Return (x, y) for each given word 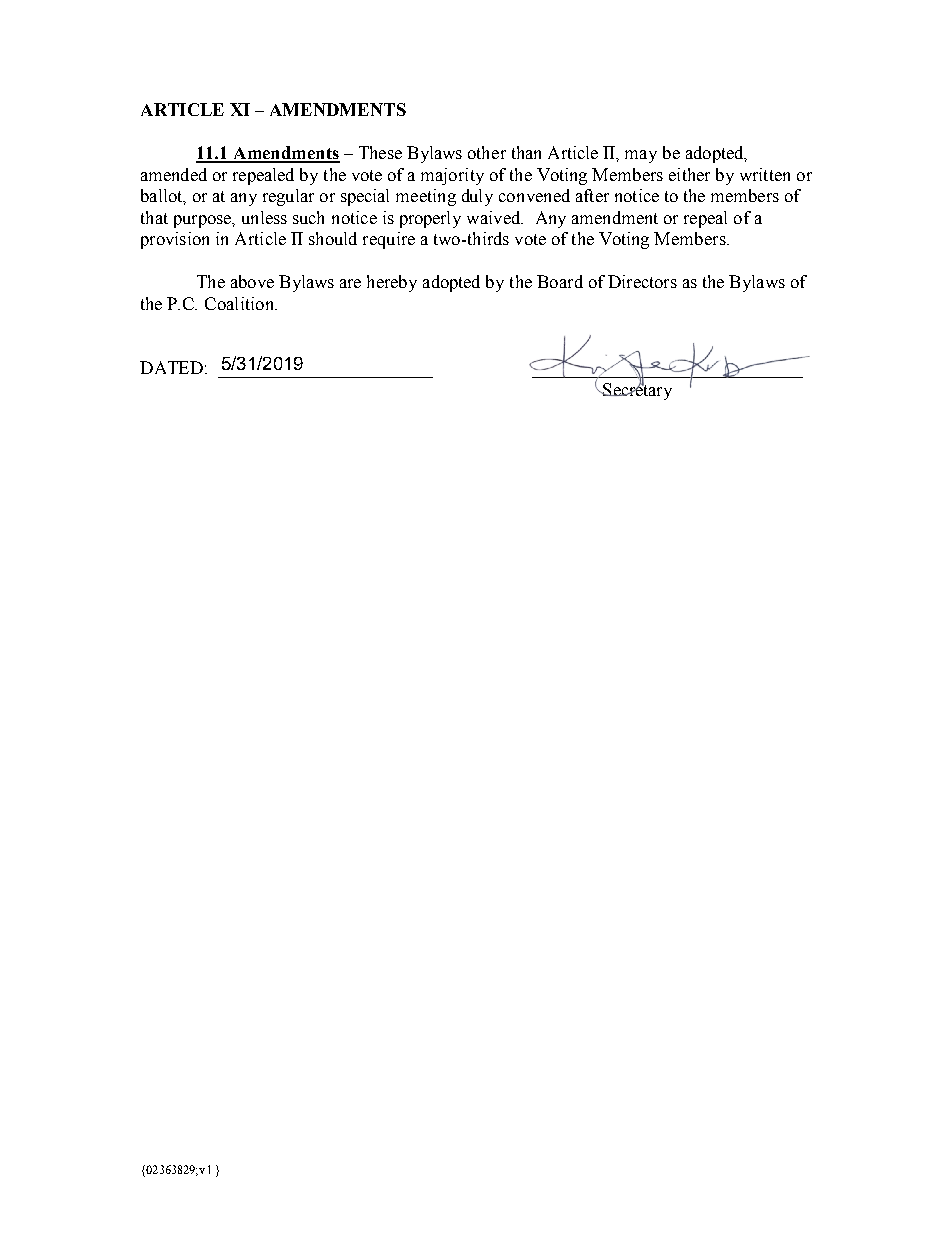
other (487, 152)
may (641, 156)
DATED (171, 367)
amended (174, 174)
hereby (392, 283)
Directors (642, 281)
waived (495, 217)
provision (175, 240)
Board (560, 281)
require (389, 240)
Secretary (636, 390)
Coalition (240, 303)
